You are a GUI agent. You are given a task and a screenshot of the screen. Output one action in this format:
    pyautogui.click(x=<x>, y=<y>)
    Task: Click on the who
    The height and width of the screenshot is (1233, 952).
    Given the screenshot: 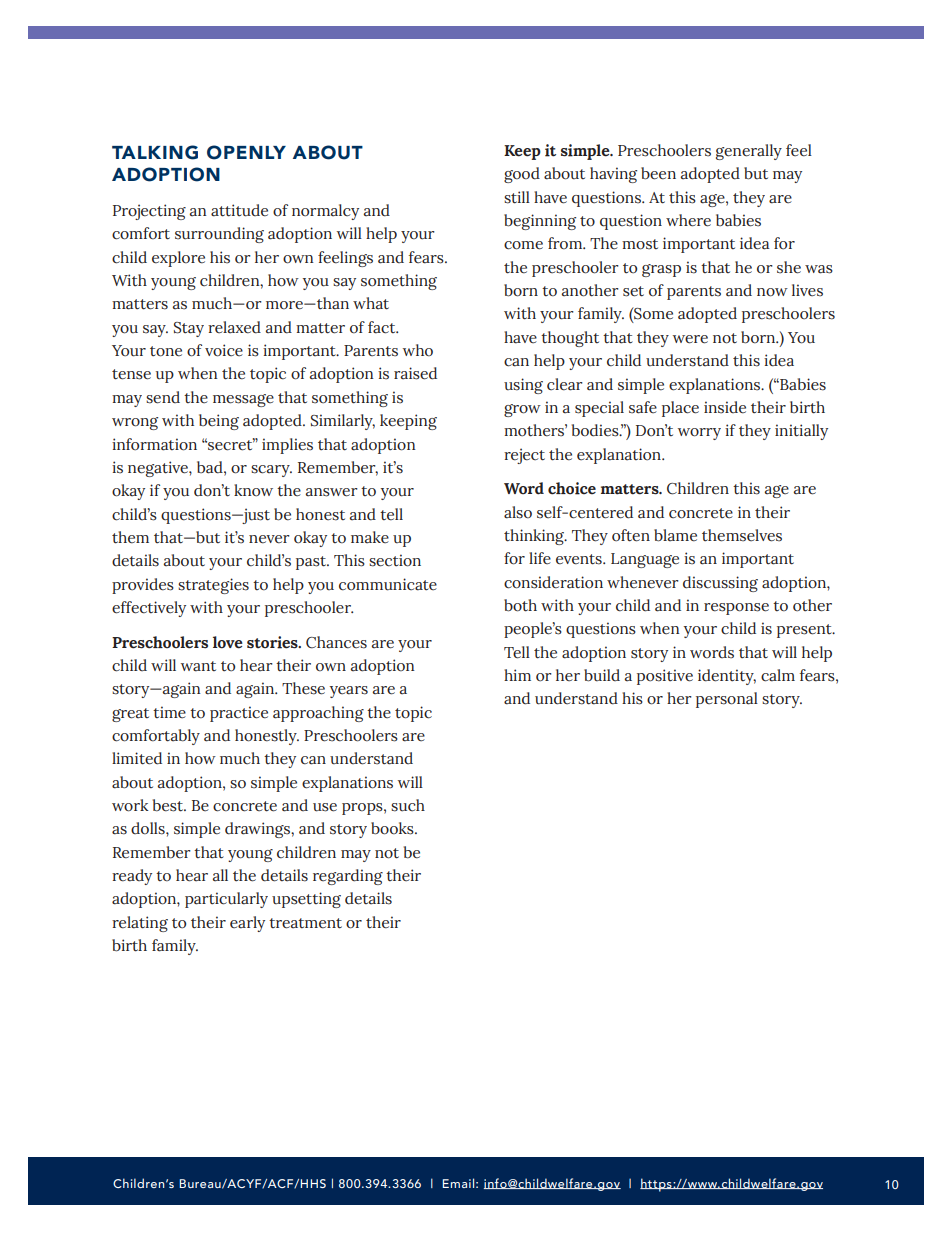 What is the action you would take?
    pyautogui.click(x=418, y=350)
